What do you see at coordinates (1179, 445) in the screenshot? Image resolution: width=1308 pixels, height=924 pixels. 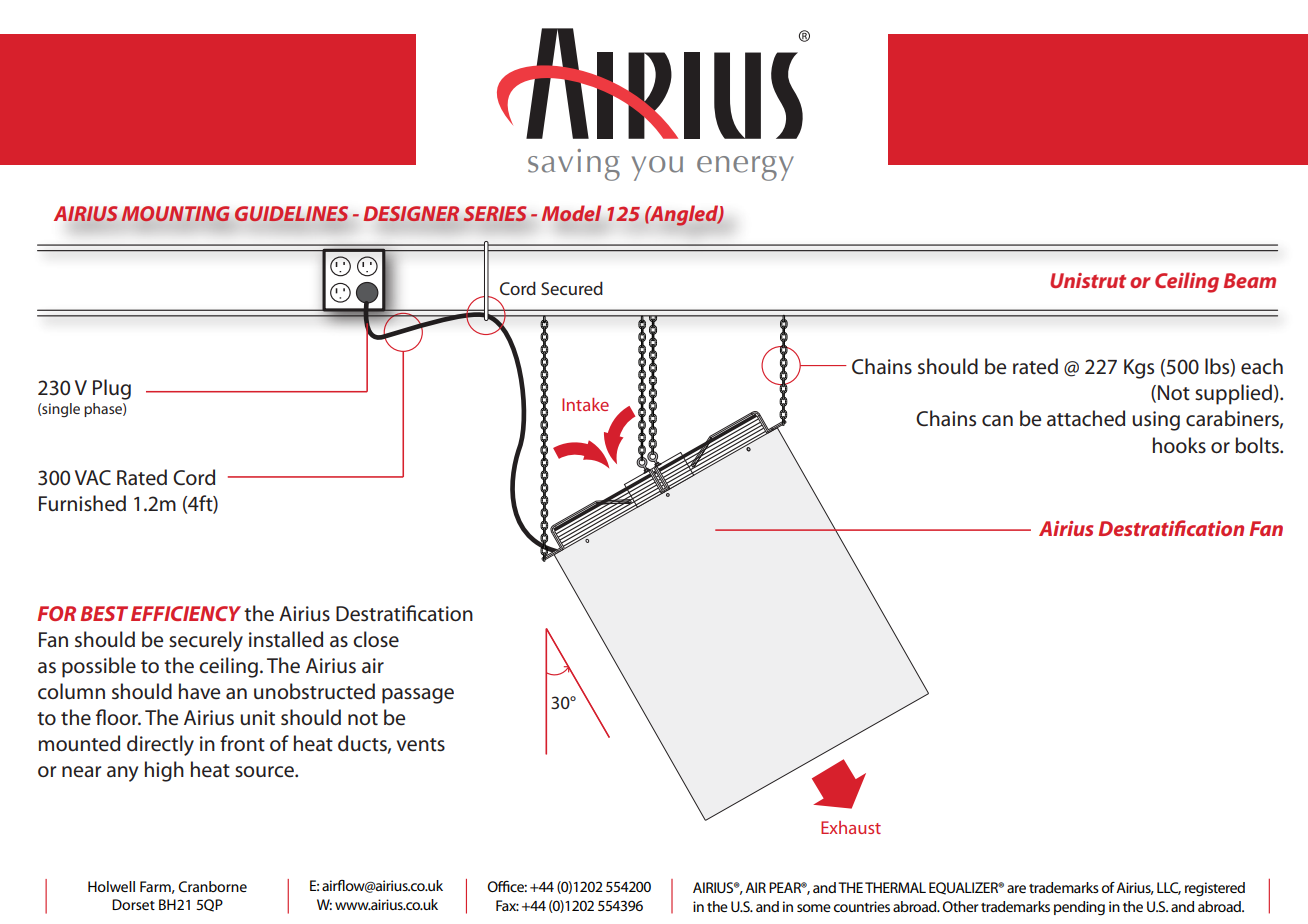 I see `hooks` at bounding box center [1179, 445].
